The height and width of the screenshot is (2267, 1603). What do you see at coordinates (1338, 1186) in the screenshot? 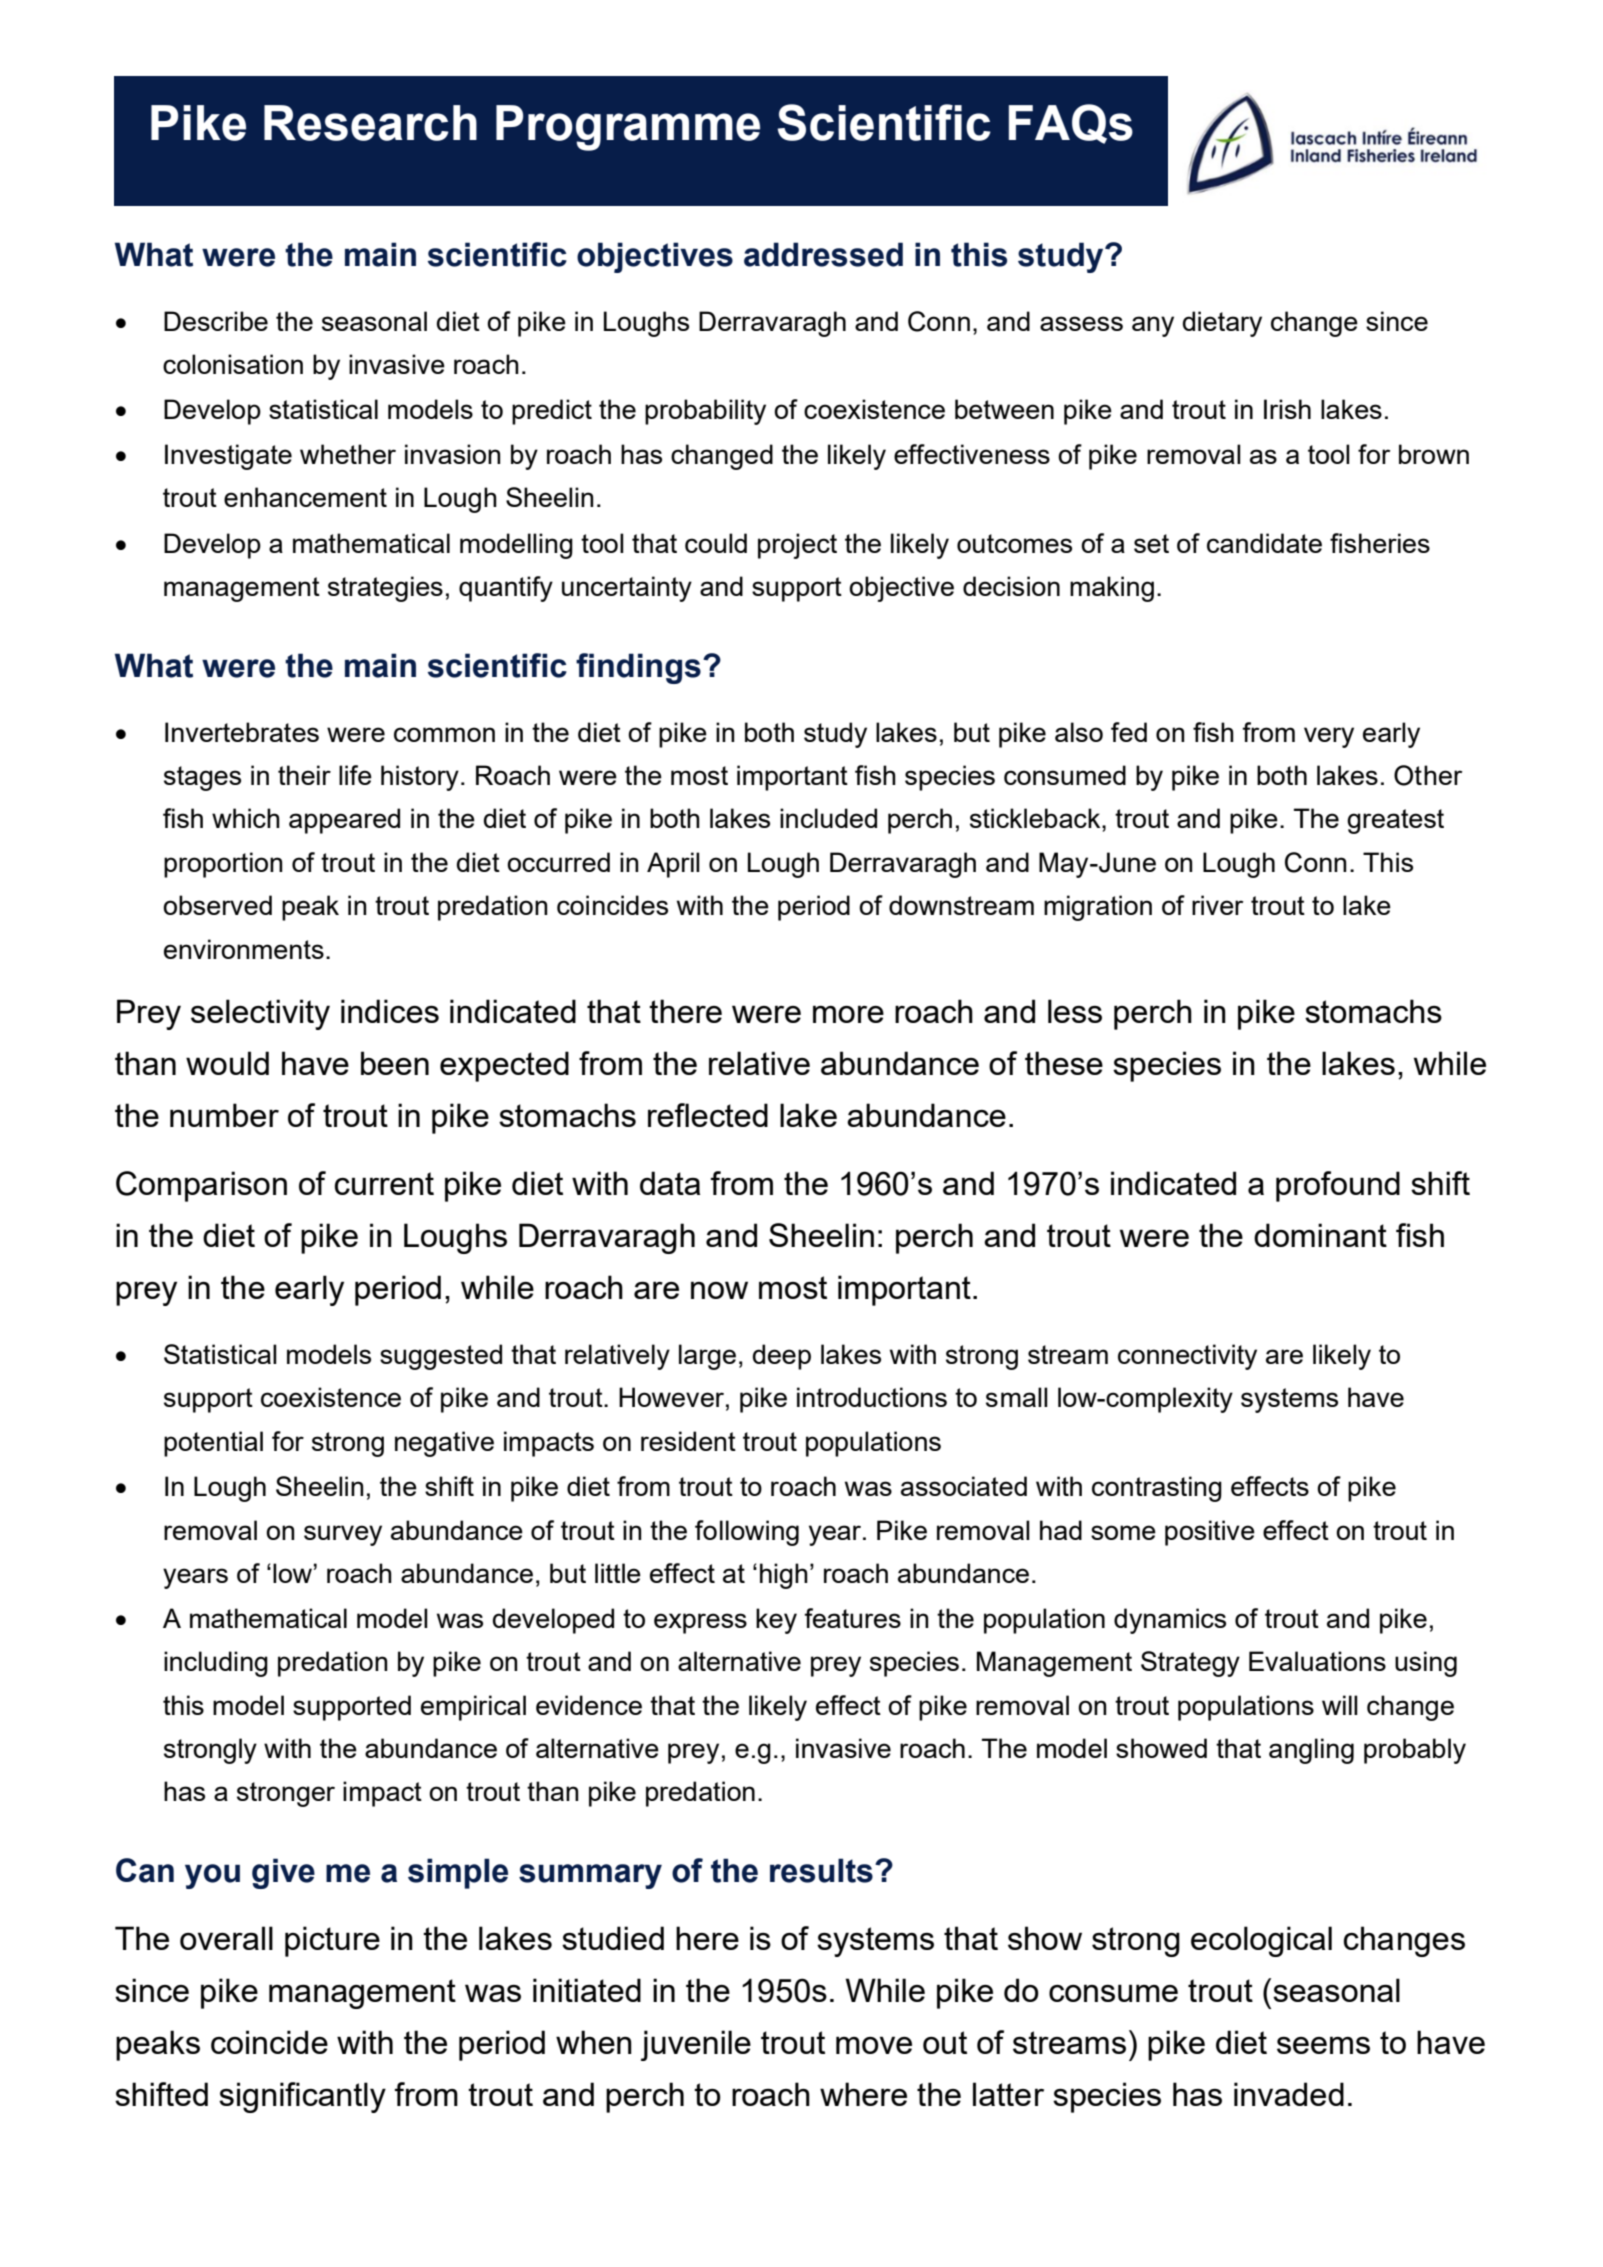
I see `profound` at bounding box center [1338, 1186].
